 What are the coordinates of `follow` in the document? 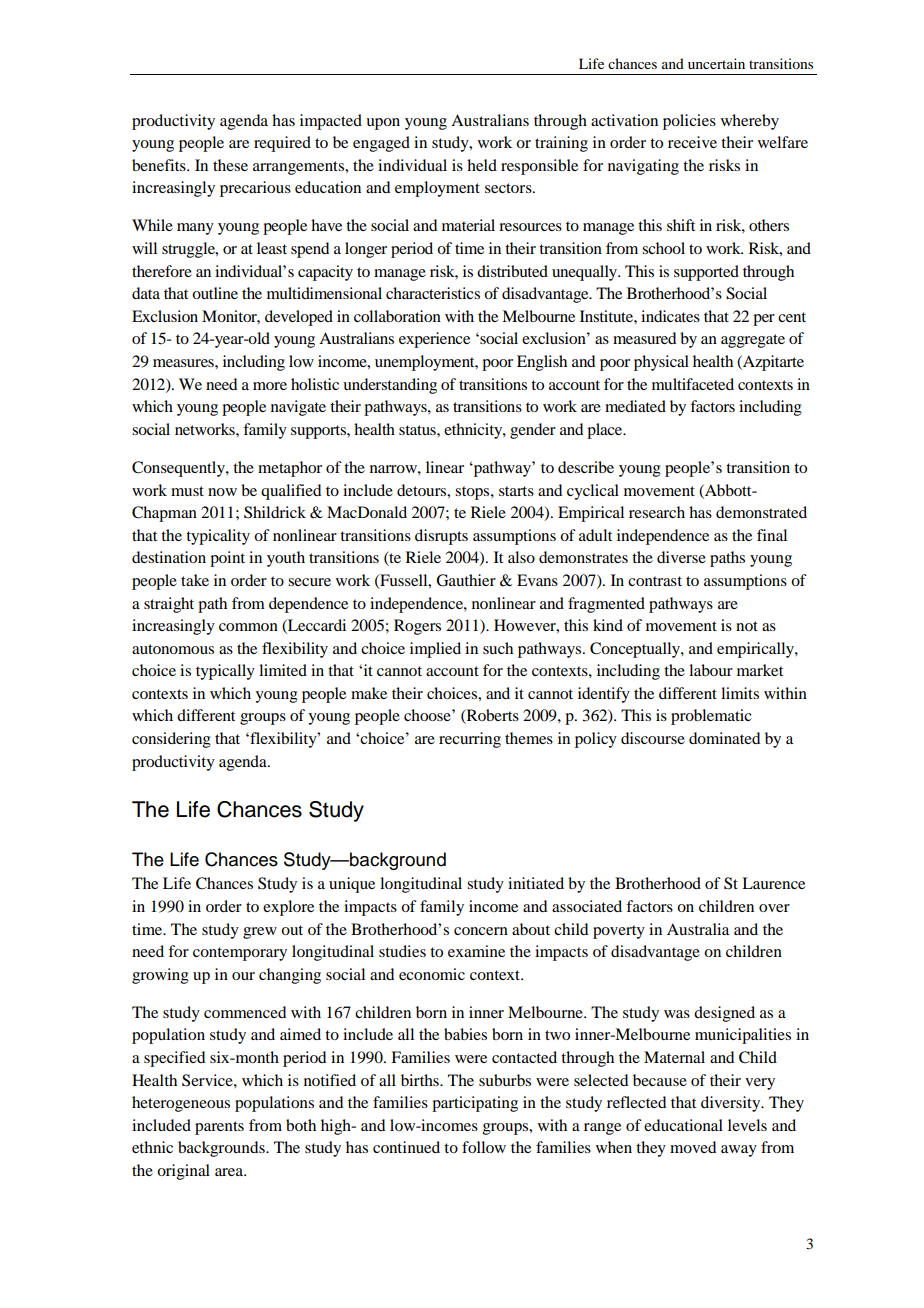 It's located at (484, 1147).
